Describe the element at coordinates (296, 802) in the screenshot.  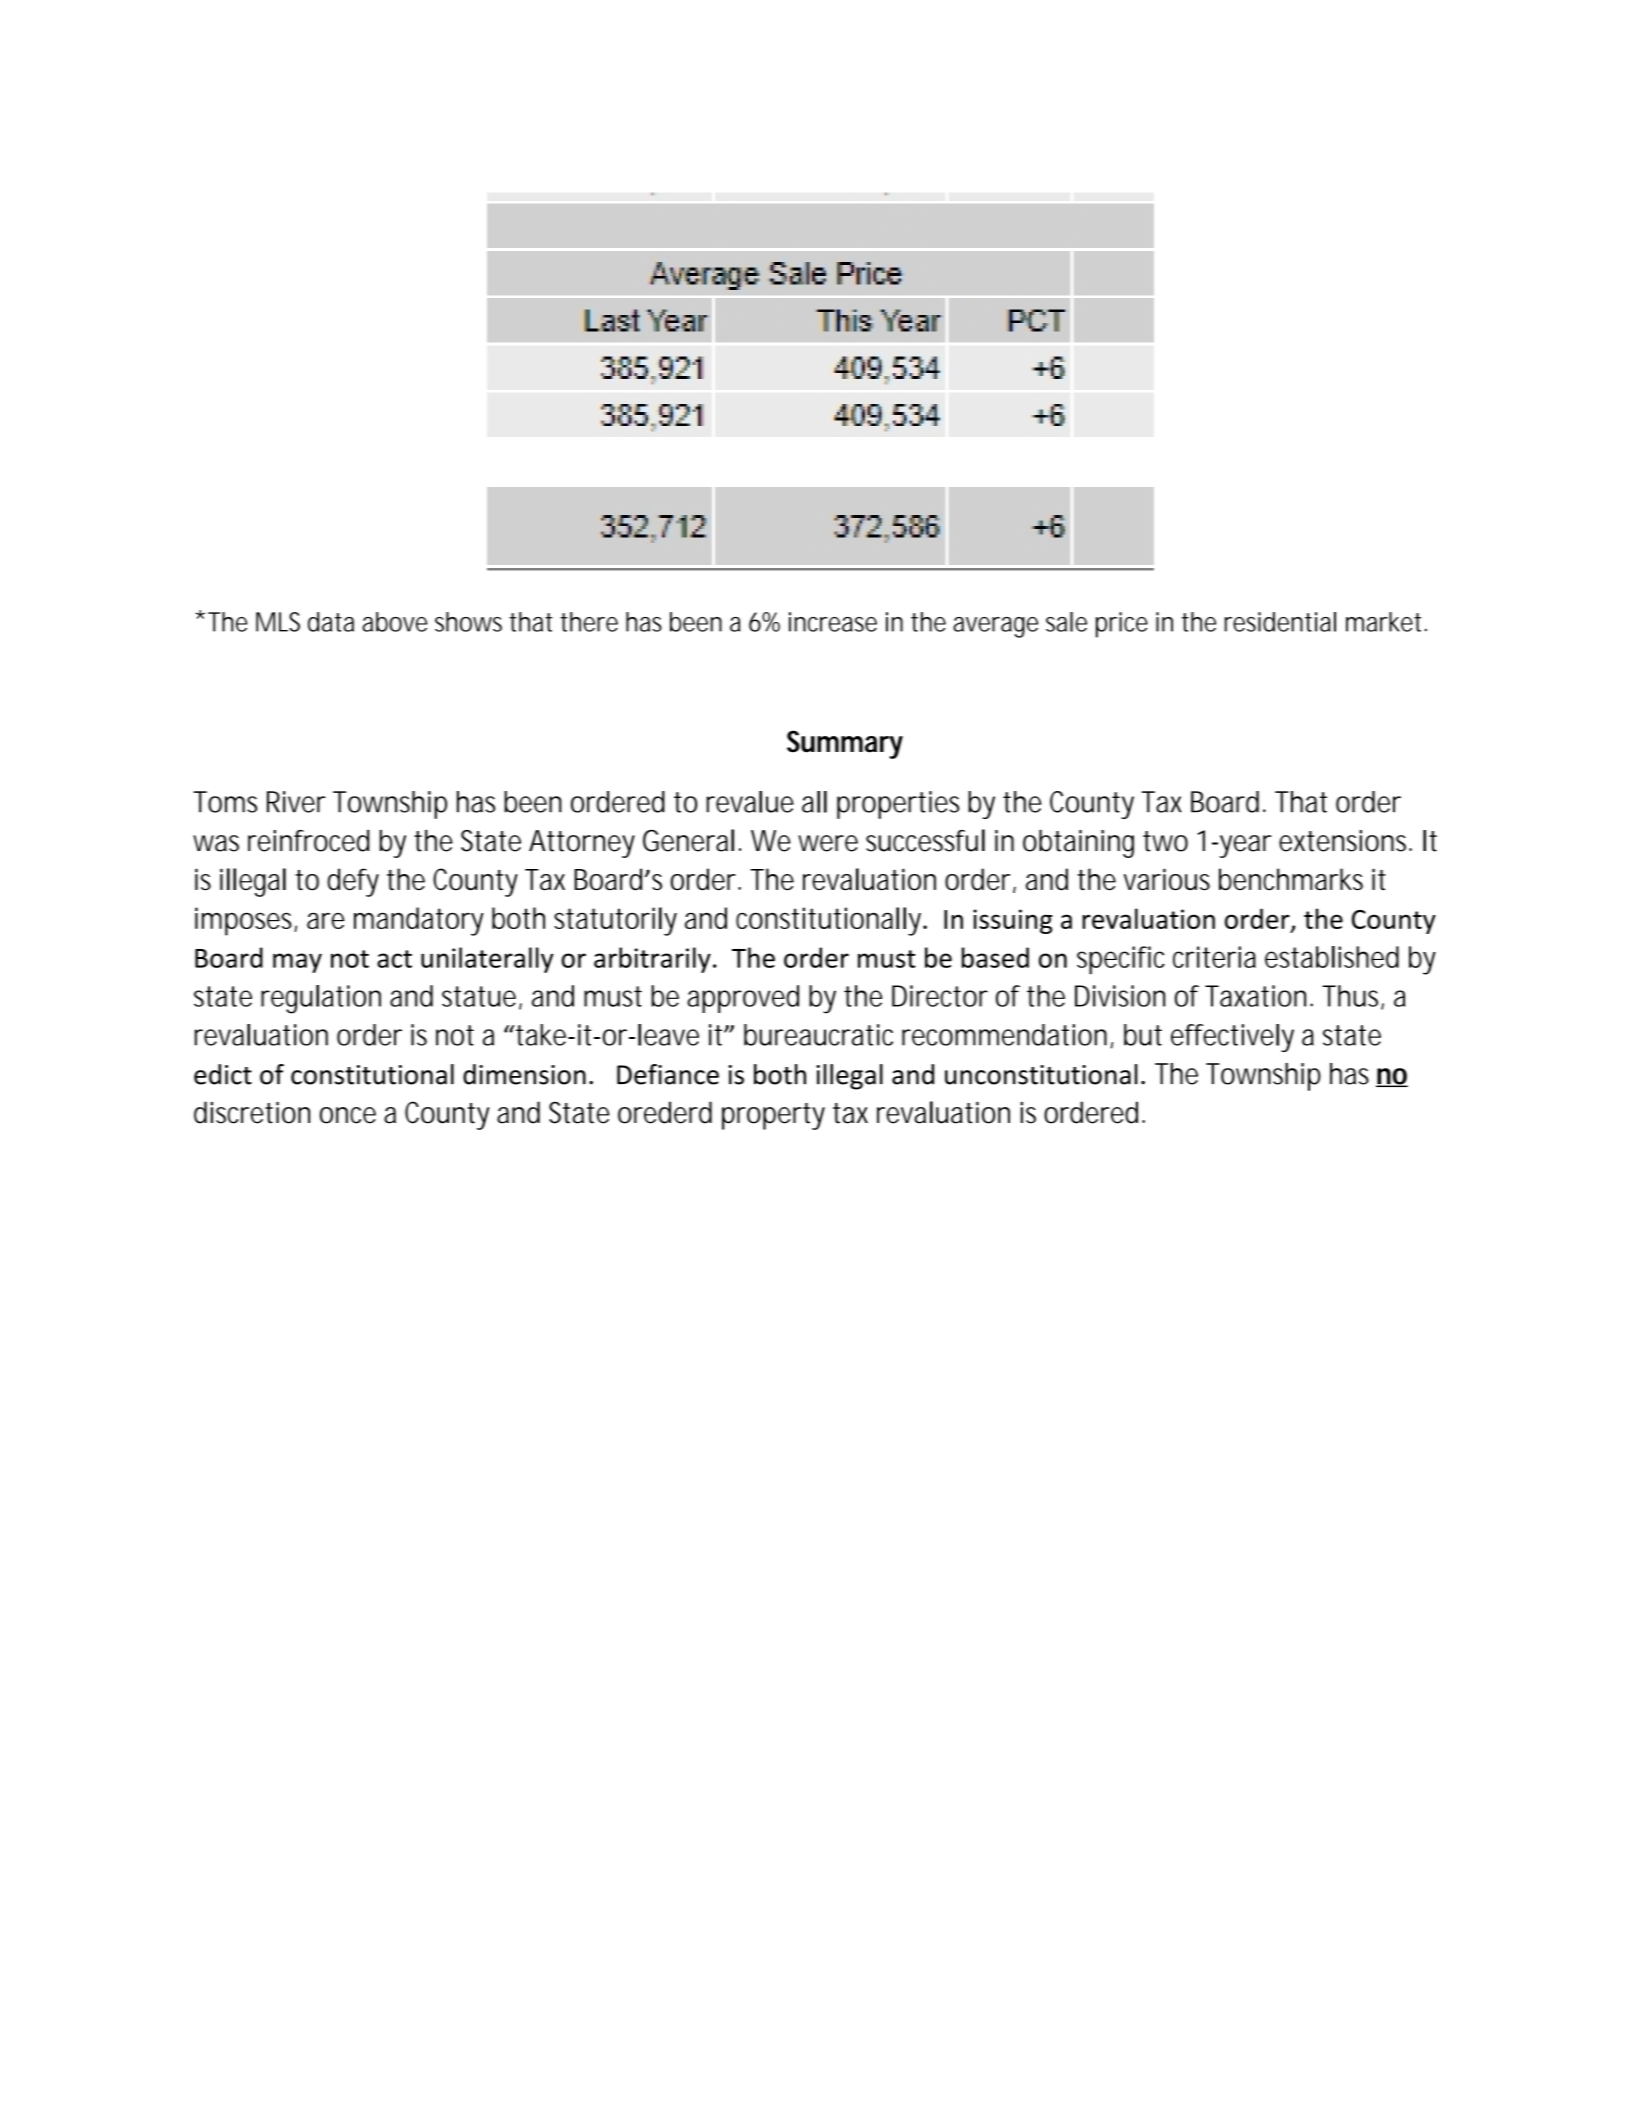
I see `River` at that location.
